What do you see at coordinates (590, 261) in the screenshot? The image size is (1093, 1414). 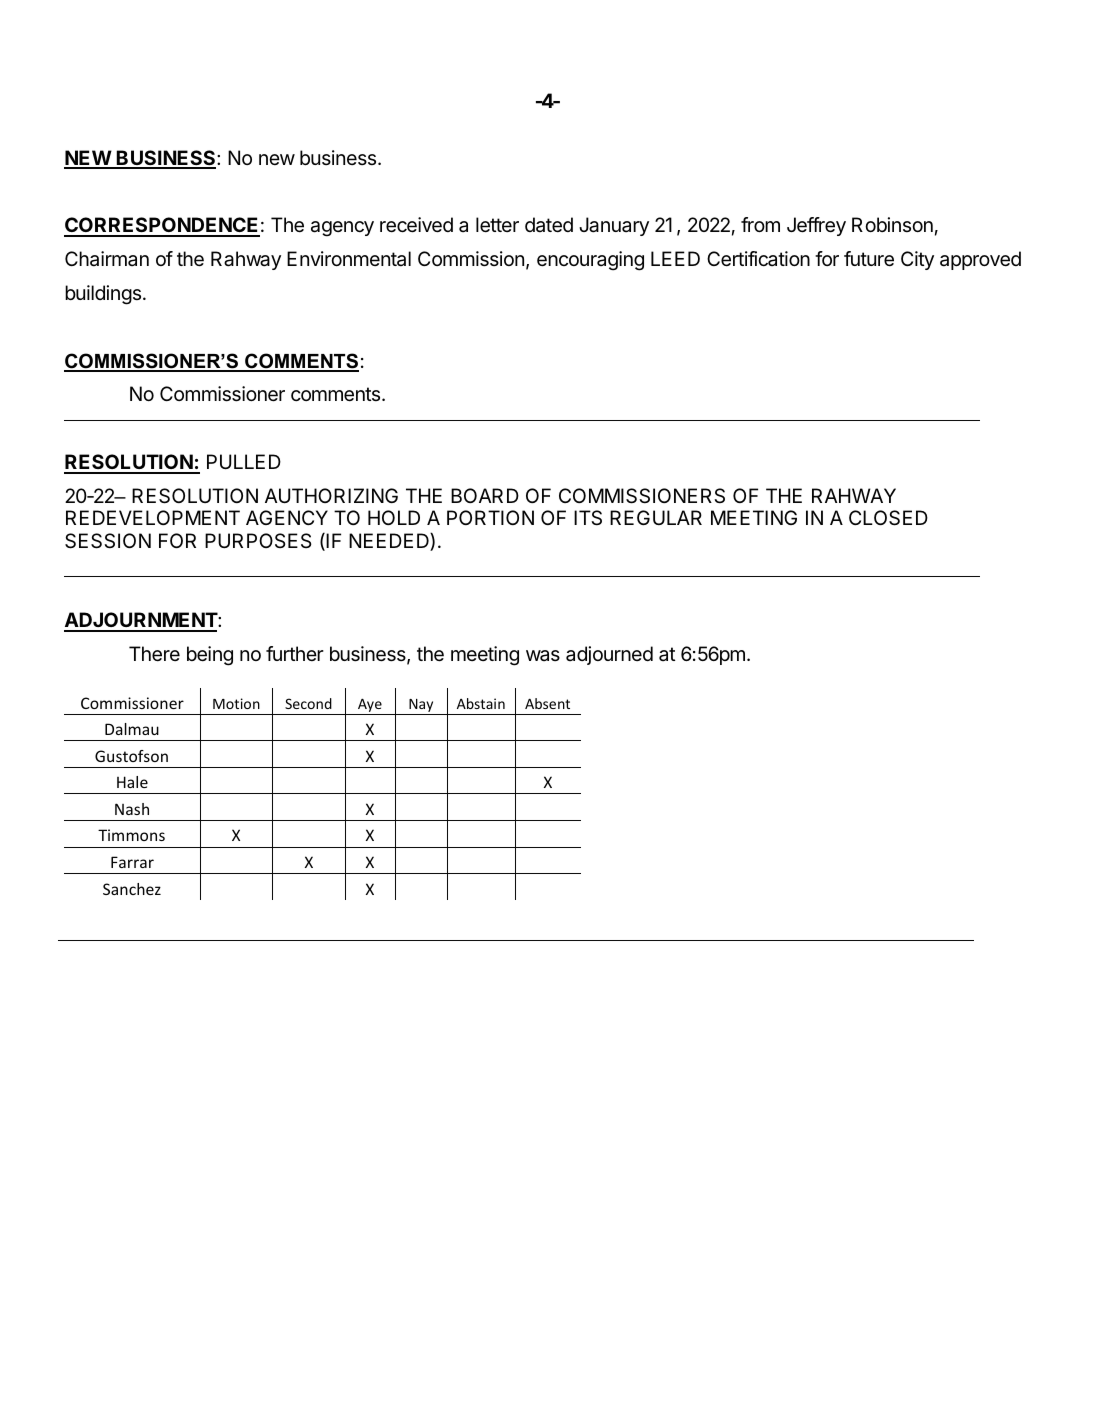 I see `encouraging` at bounding box center [590, 261].
